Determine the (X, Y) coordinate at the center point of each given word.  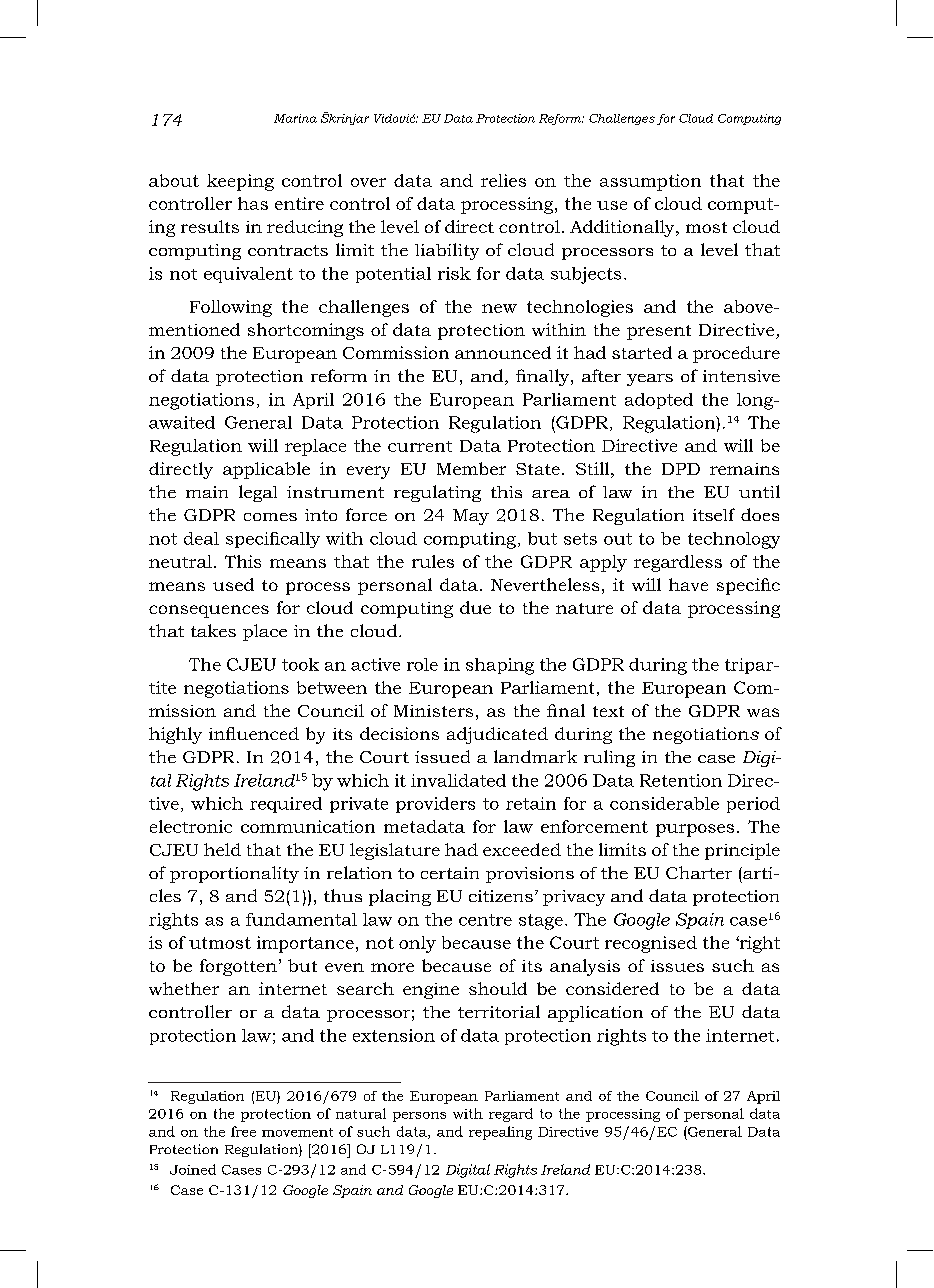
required (286, 805)
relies (503, 180)
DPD (681, 469)
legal (258, 493)
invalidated (458, 780)
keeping (240, 182)
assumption (650, 182)
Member (471, 468)
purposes (695, 830)
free (243, 1131)
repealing (500, 1133)
